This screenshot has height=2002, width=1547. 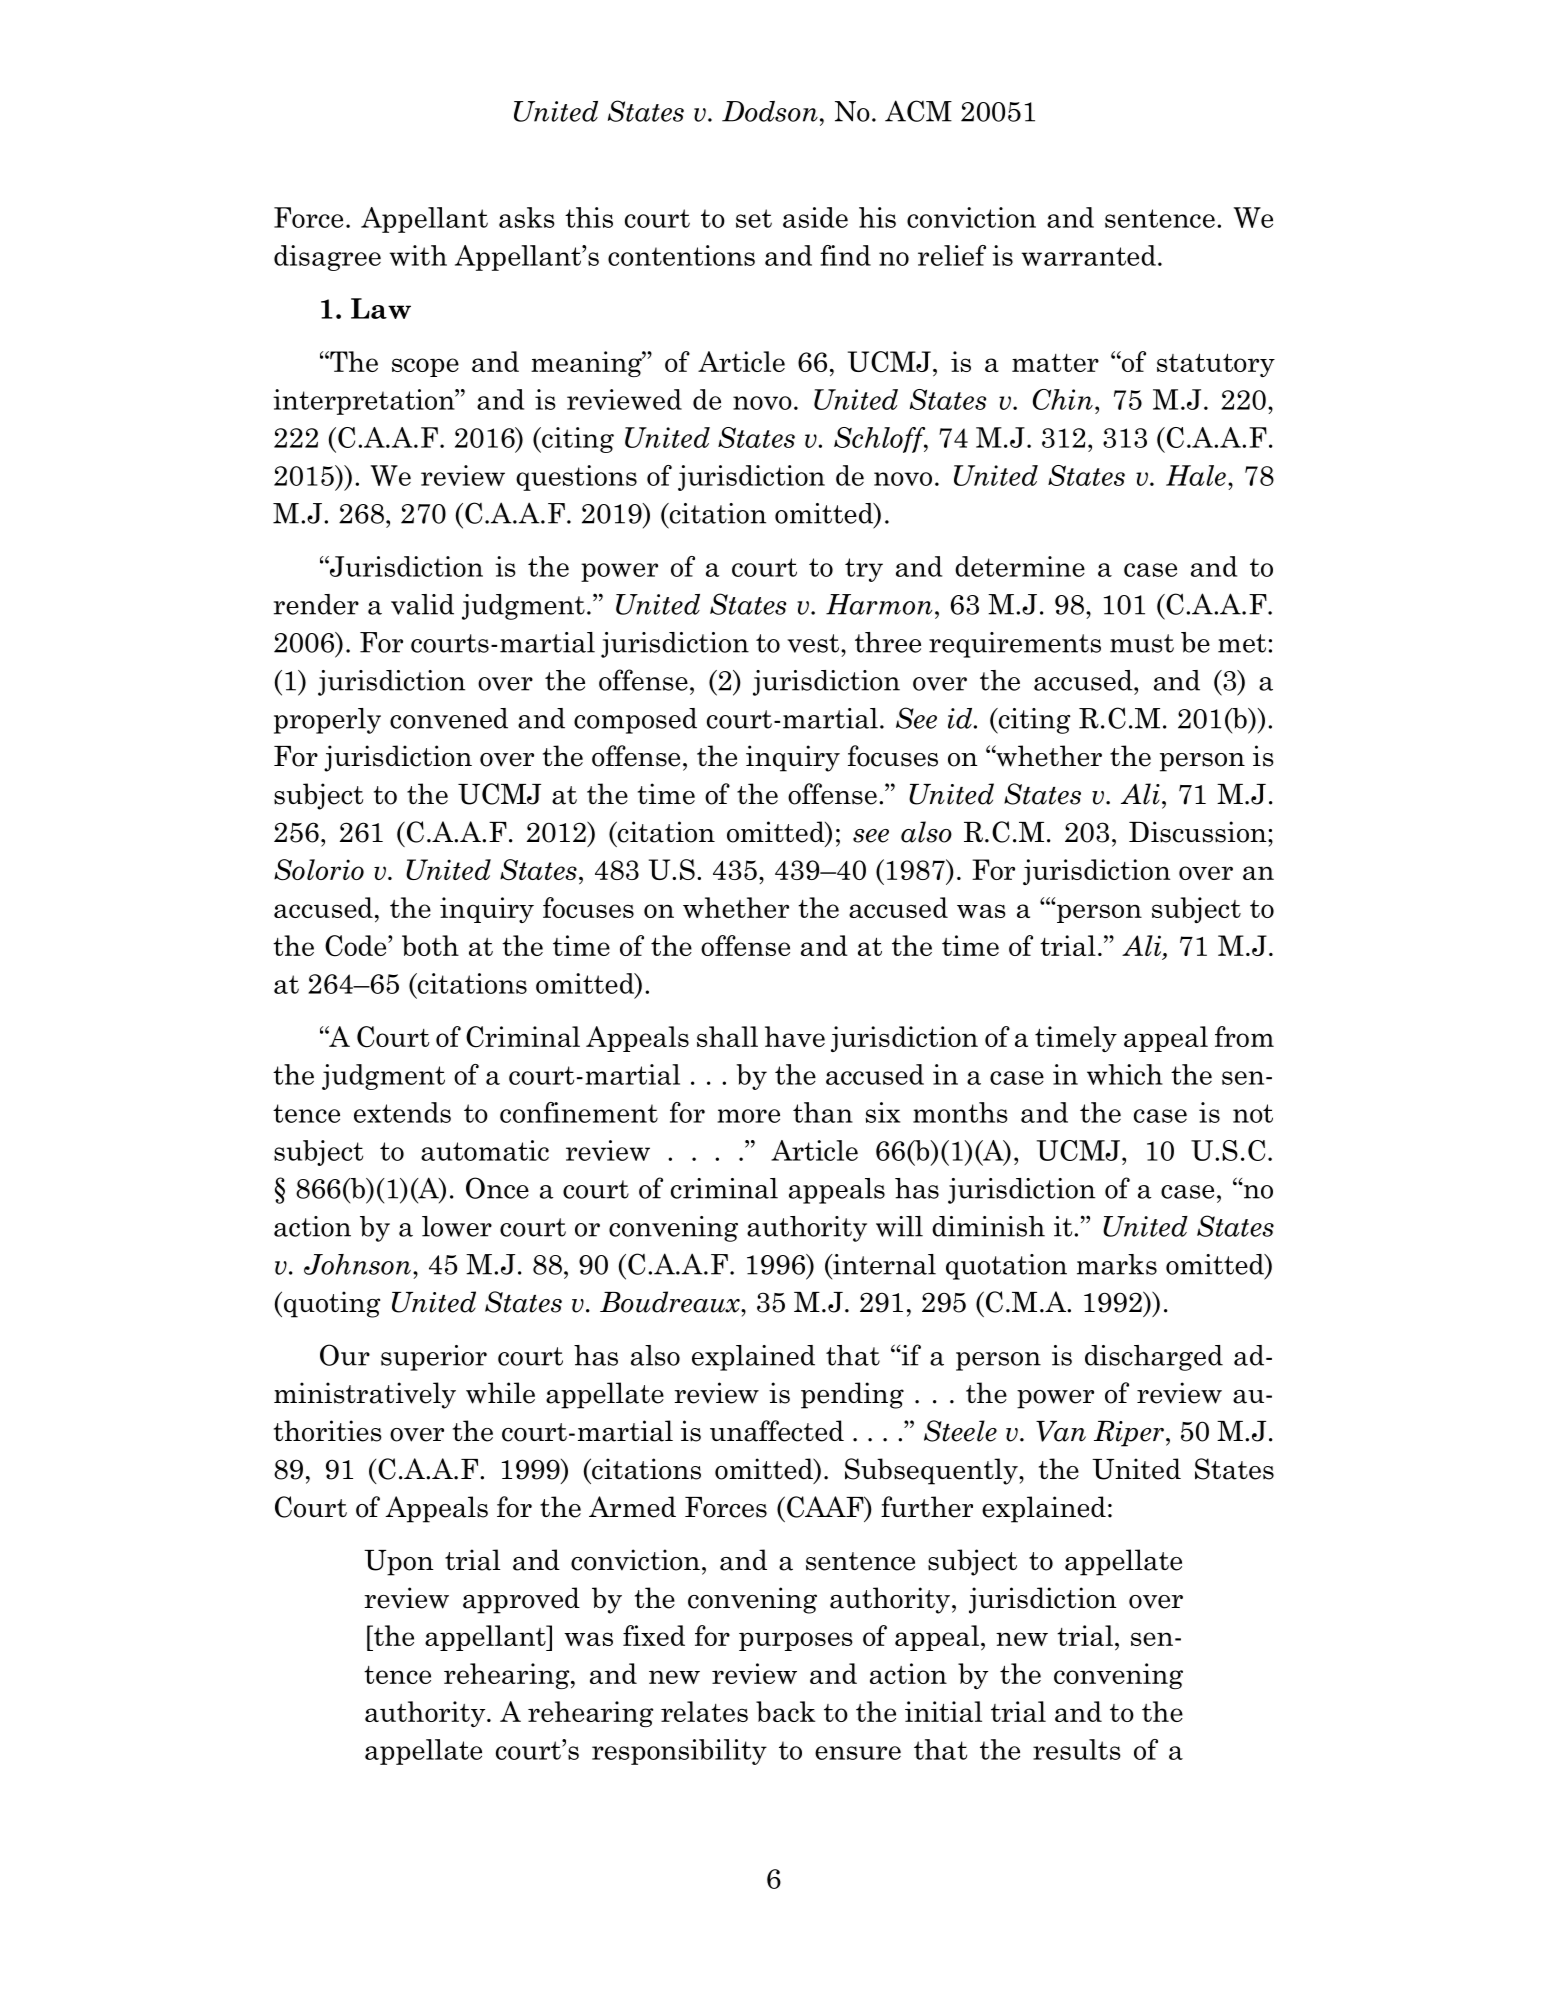 I want to click on lower, so click(x=457, y=1226).
